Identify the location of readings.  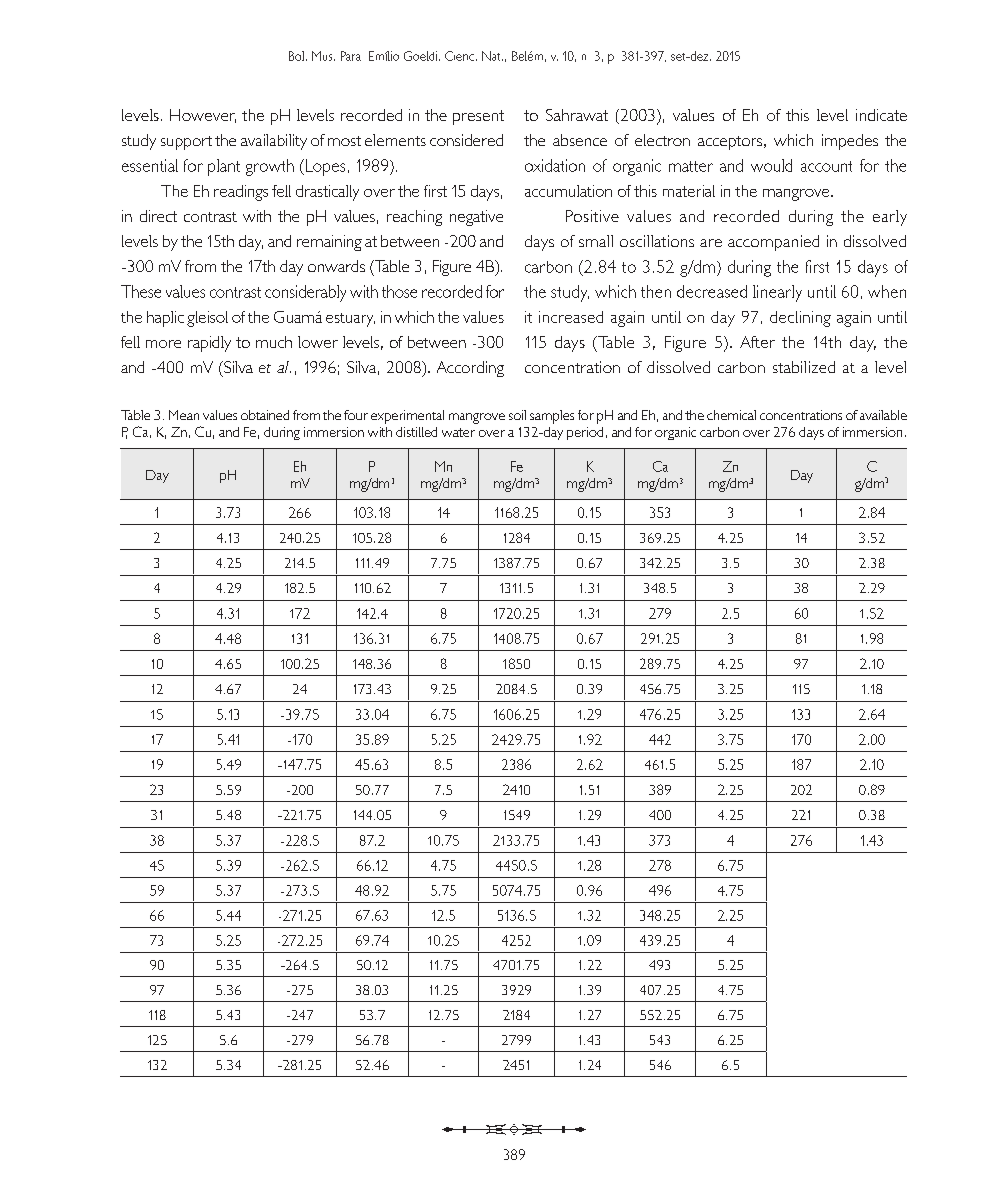
(241, 193).
